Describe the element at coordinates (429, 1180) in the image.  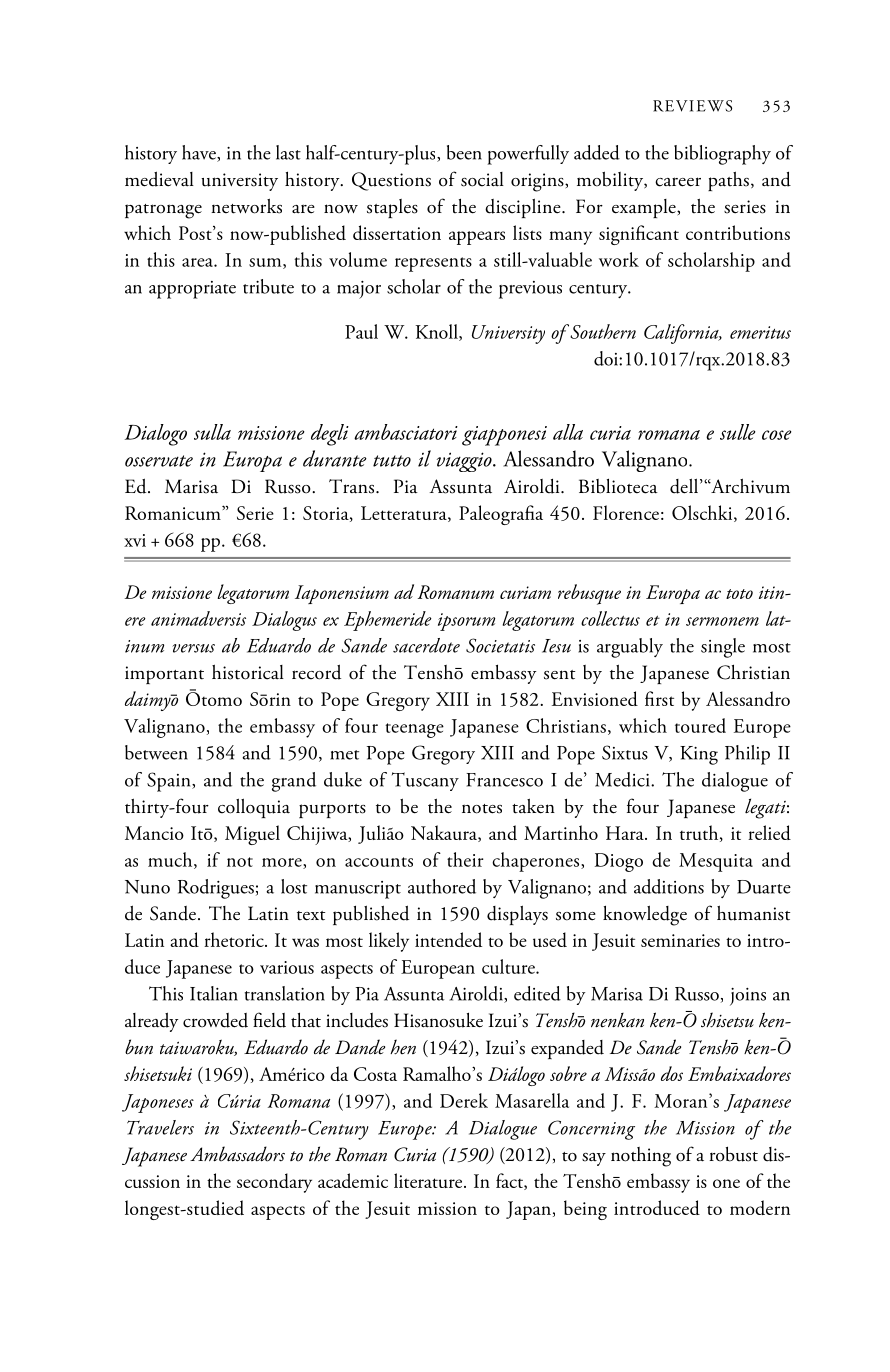
I see `literature` at that location.
